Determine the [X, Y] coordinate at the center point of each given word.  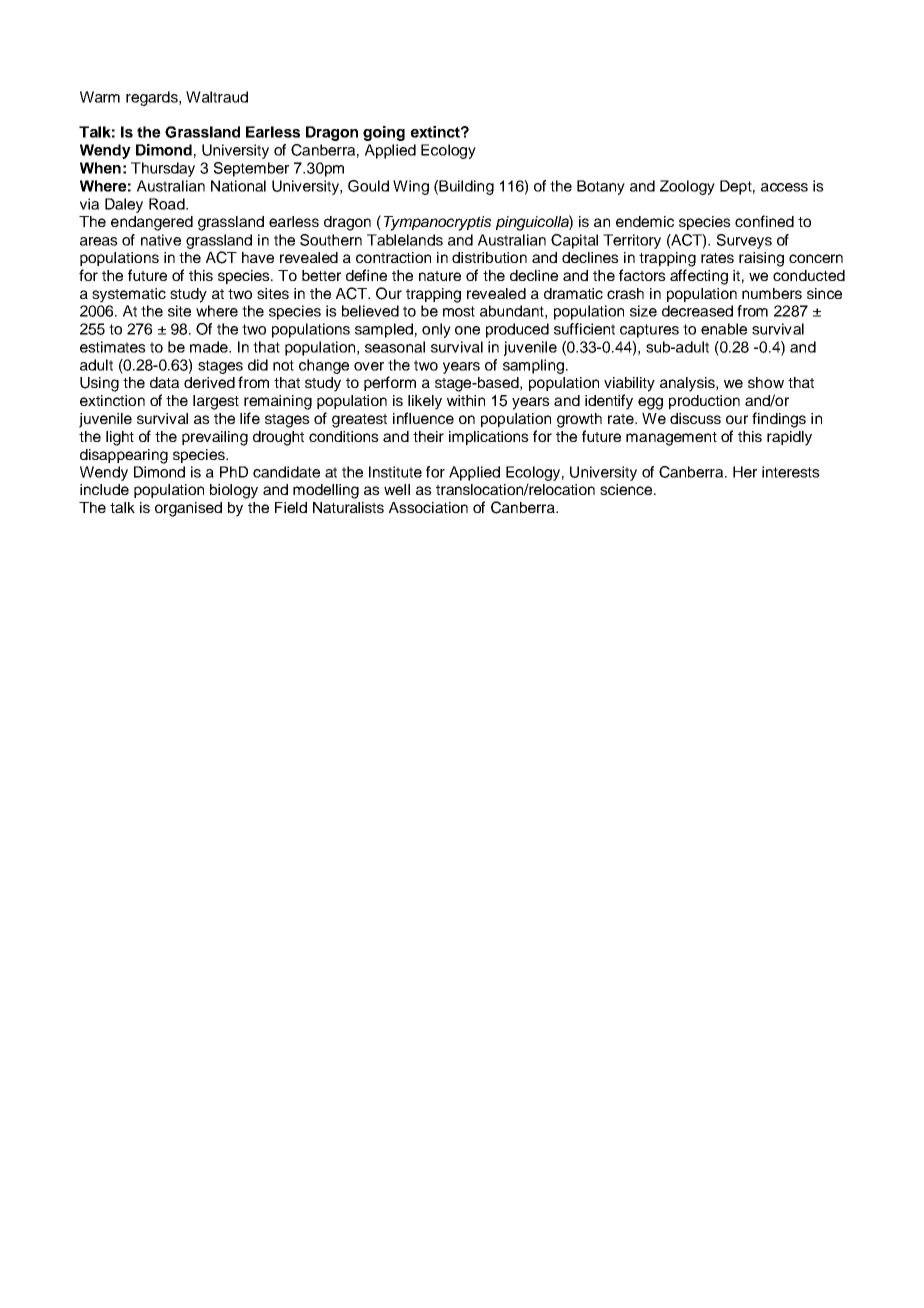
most [459, 311]
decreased [697, 311]
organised [188, 509]
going [384, 133]
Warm [100, 97]
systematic [129, 295]
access [784, 187]
